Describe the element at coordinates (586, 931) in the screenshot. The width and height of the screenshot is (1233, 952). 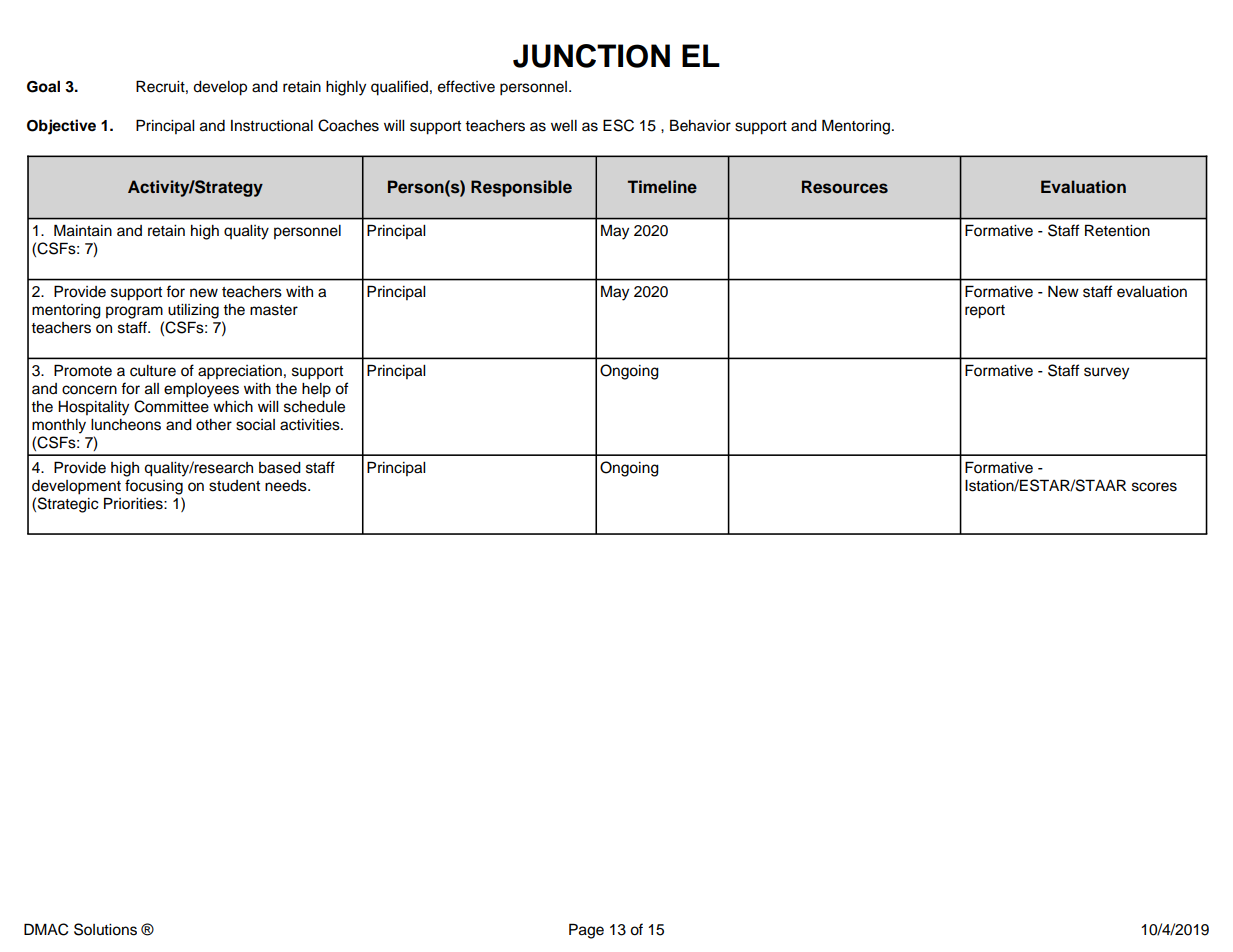
I see `Page` at that location.
